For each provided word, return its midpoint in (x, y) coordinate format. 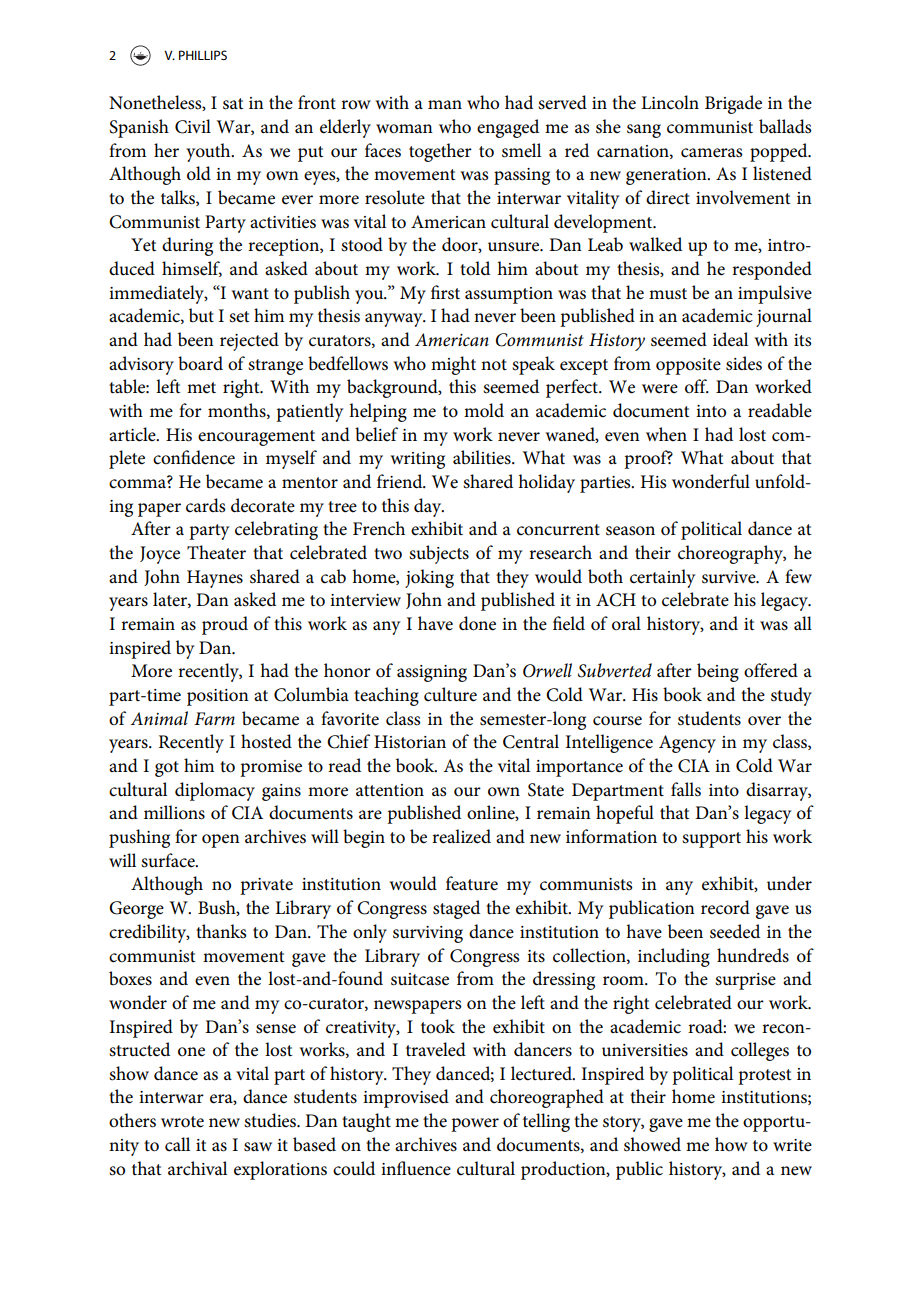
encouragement (256, 438)
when (666, 434)
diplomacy (215, 791)
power (475, 1125)
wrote (182, 1122)
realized (461, 836)
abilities (483, 457)
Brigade (733, 104)
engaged (508, 128)
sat (233, 104)
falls (686, 789)
